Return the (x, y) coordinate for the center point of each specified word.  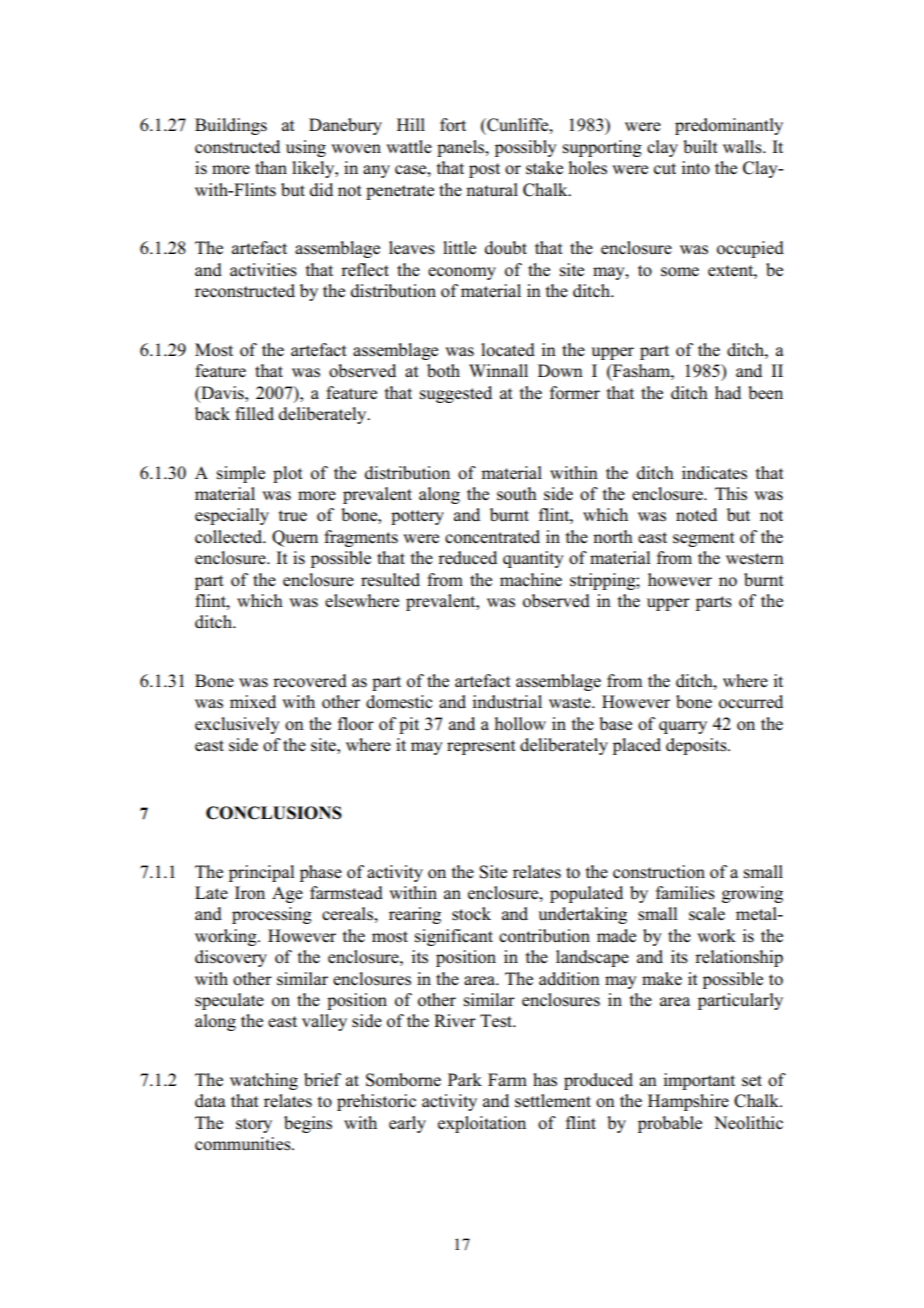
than (271, 167)
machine (531, 579)
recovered (310, 681)
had (728, 392)
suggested (456, 394)
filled (254, 413)
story (254, 1125)
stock (471, 914)
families (685, 893)
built (700, 147)
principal (262, 873)
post (484, 170)
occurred (751, 702)
